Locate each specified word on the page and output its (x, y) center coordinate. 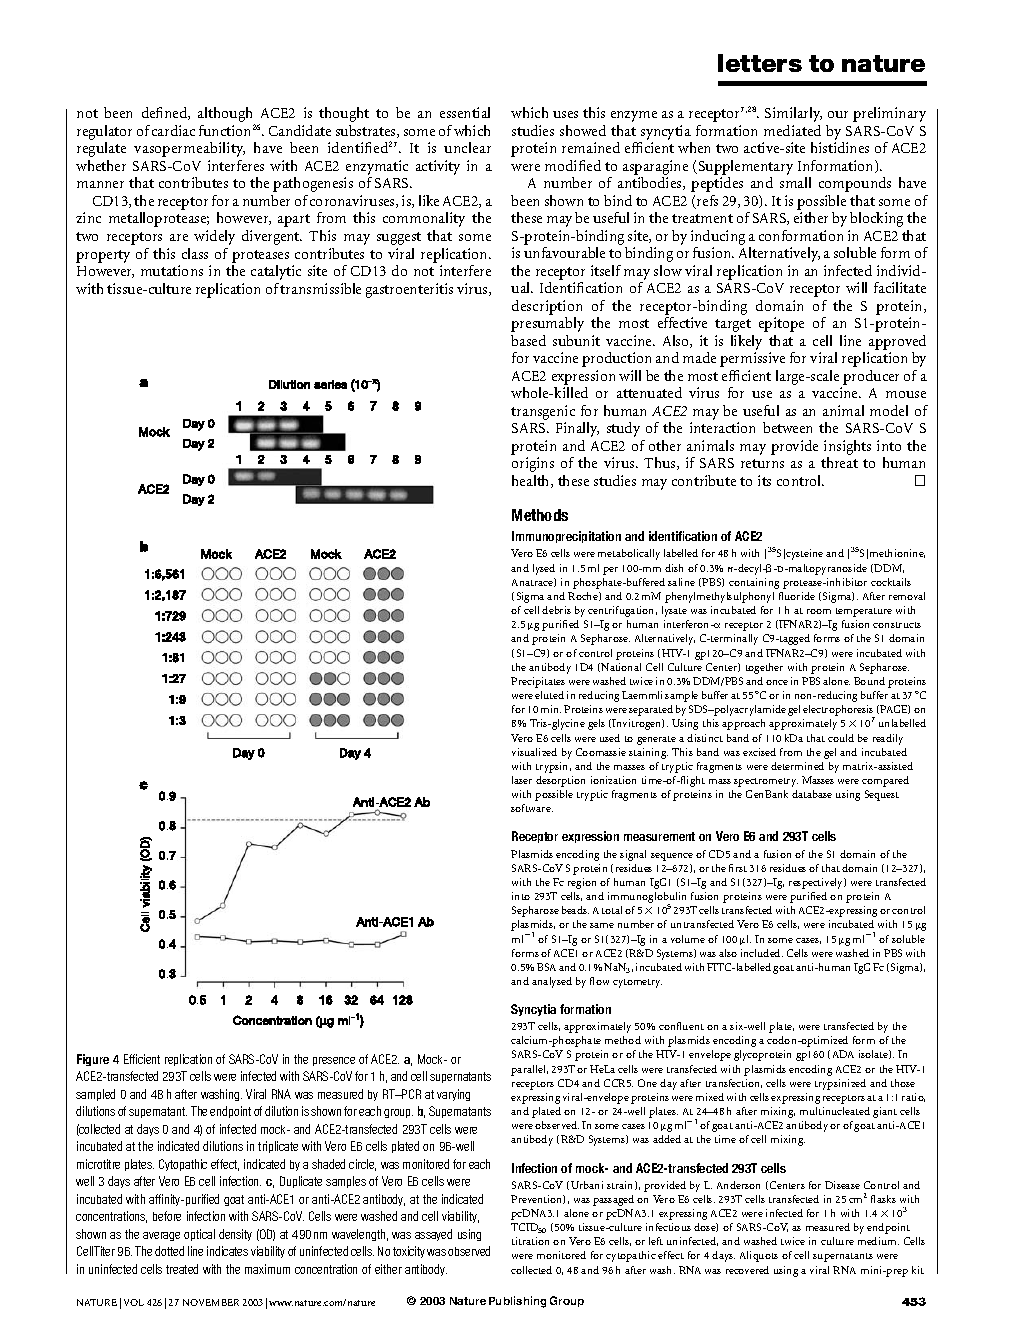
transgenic (543, 412)
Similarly (793, 114)
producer (871, 377)
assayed (433, 1235)
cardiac (173, 130)
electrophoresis (839, 712)
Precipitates (538, 682)
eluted (549, 695)
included (762, 953)
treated (182, 1269)
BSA (546, 967)
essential (465, 112)
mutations (172, 270)
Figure (93, 1060)
